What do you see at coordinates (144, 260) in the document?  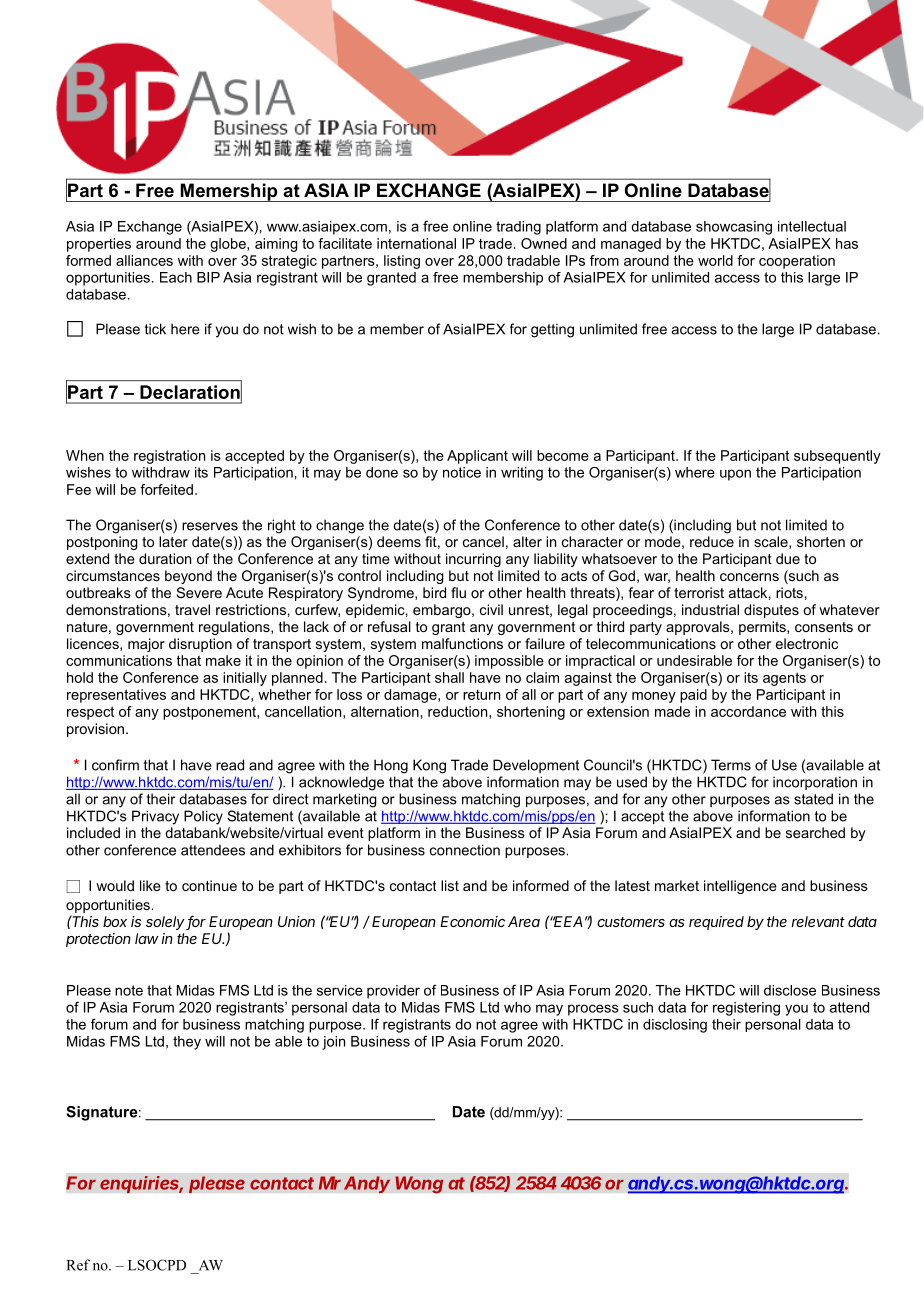 I see `alliances` at bounding box center [144, 260].
